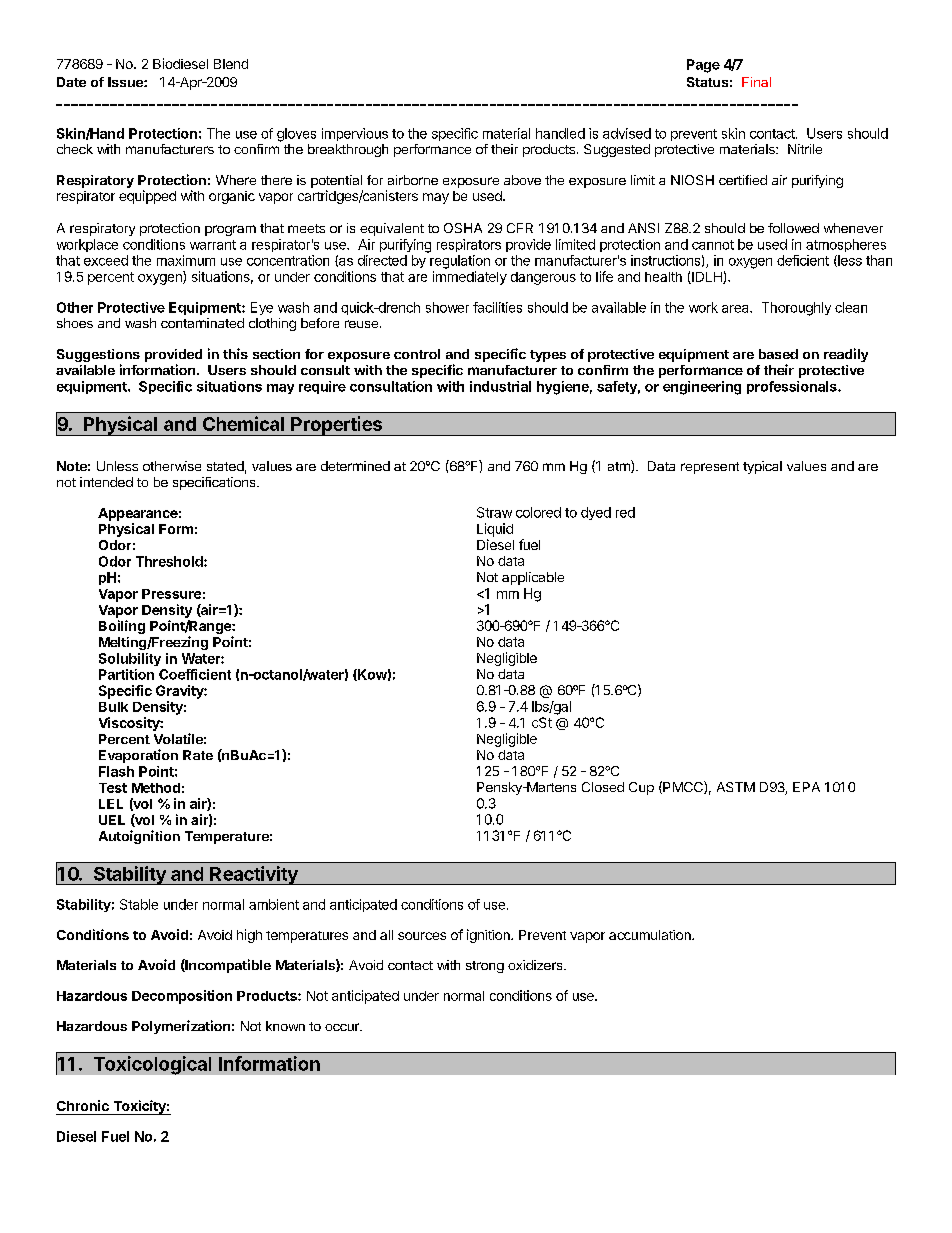  Describe the element at coordinates (778, 354) in the page. I see `based` at that location.
